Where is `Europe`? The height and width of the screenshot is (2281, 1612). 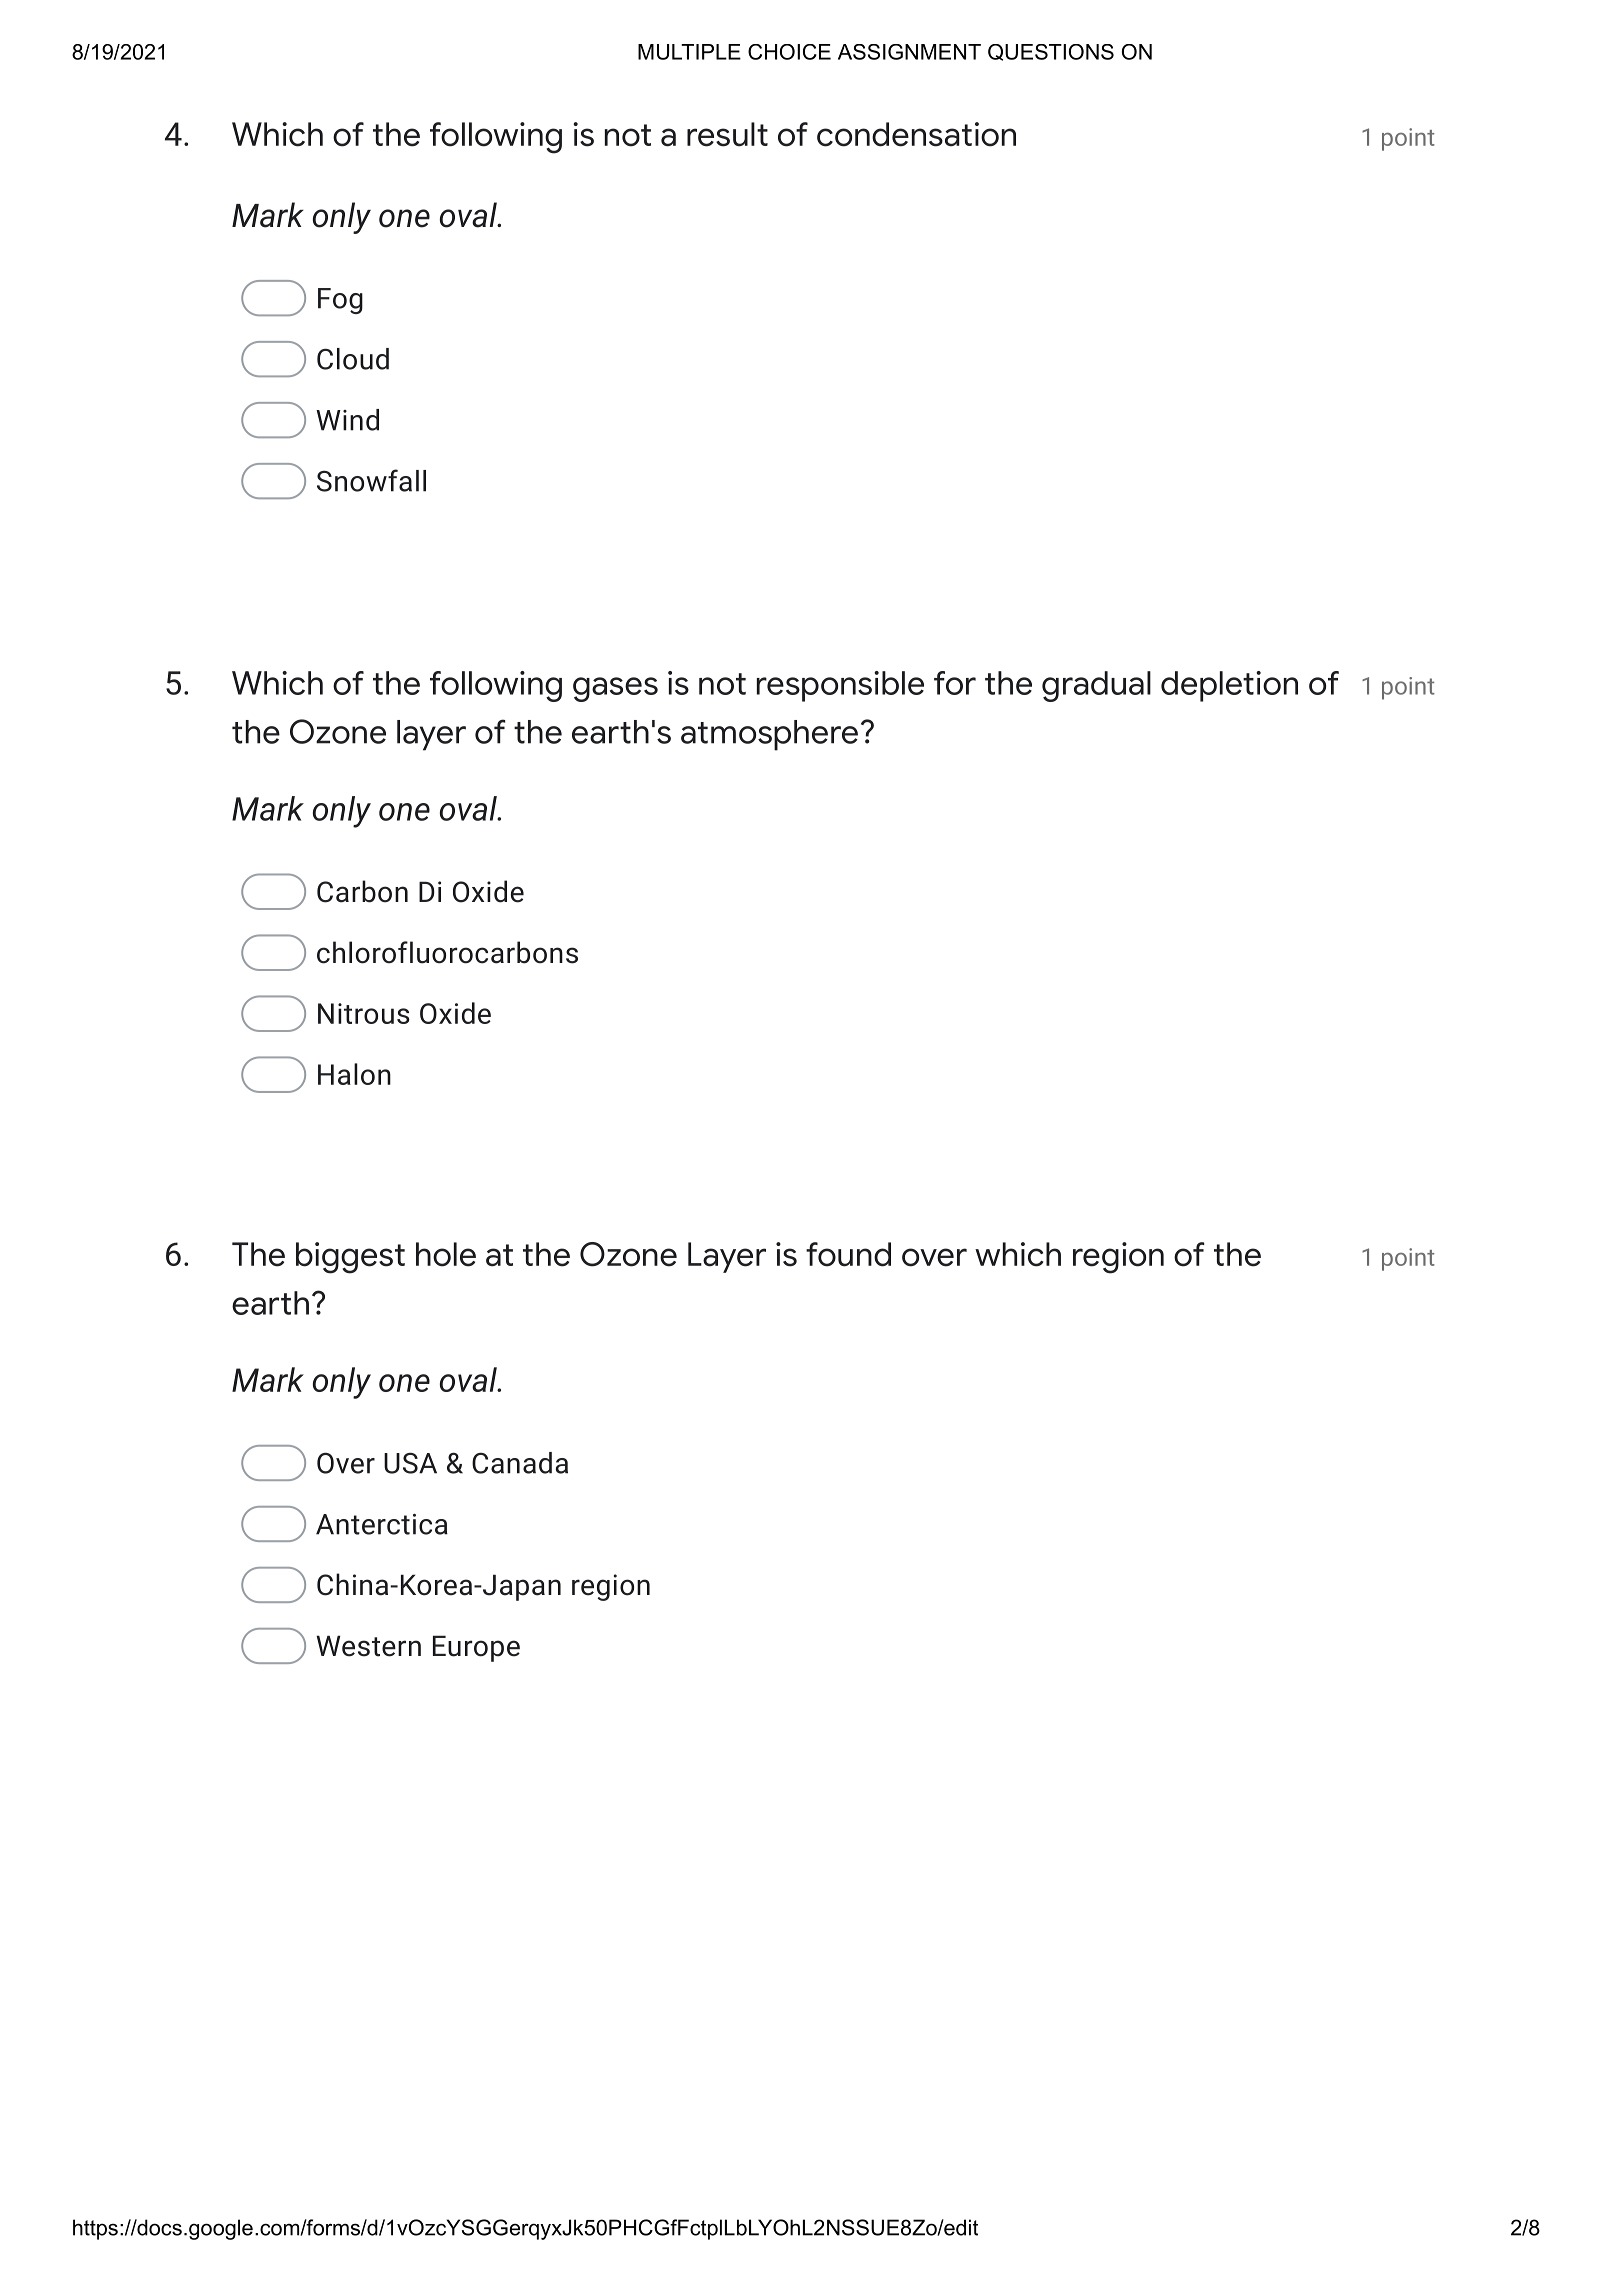
Europe is located at coordinates (476, 1648).
